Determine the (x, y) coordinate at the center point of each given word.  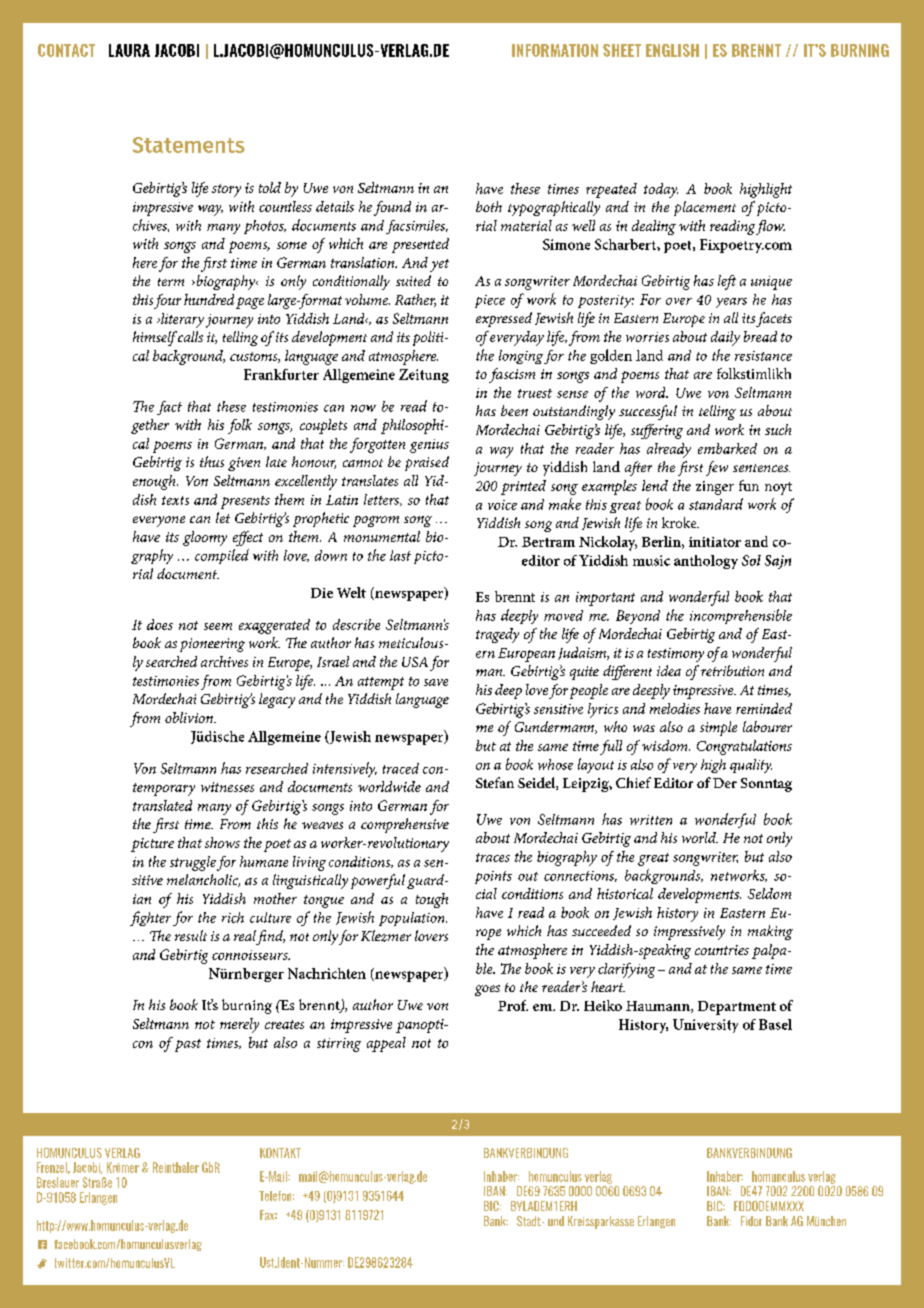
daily (725, 338)
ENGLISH (672, 50)
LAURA (129, 50)
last (400, 555)
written (651, 820)
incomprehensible (741, 616)
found (392, 208)
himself (155, 338)
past (188, 1045)
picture (152, 845)
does (160, 624)
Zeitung (424, 376)
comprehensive (405, 825)
